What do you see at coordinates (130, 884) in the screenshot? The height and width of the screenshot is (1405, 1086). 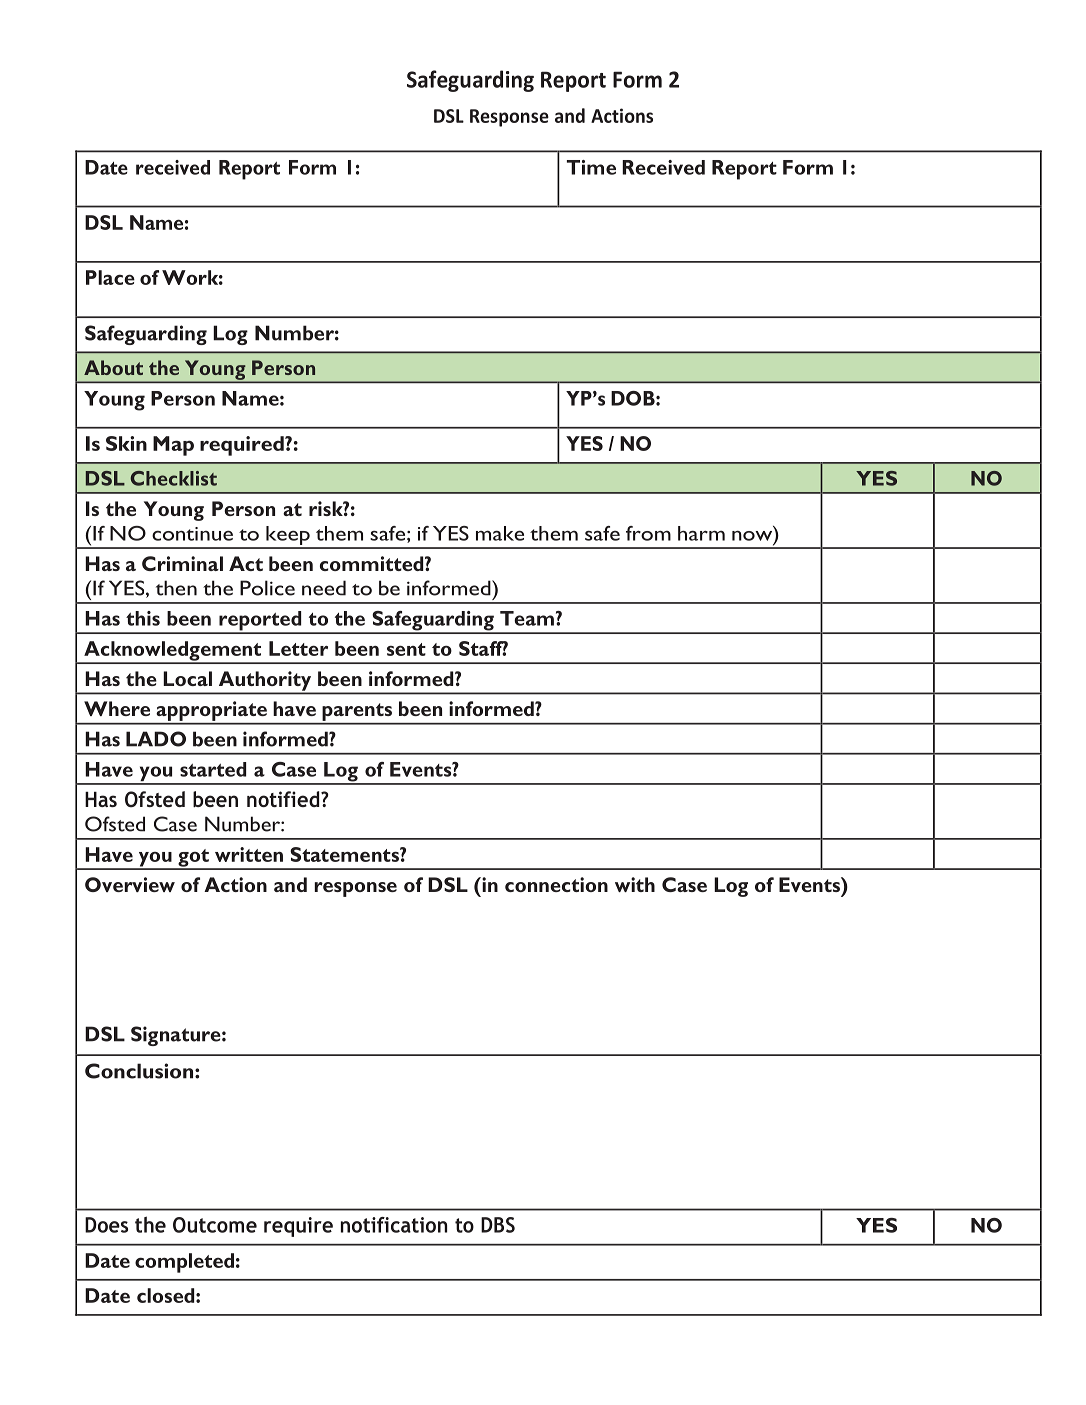 I see `Overview` at bounding box center [130, 884].
